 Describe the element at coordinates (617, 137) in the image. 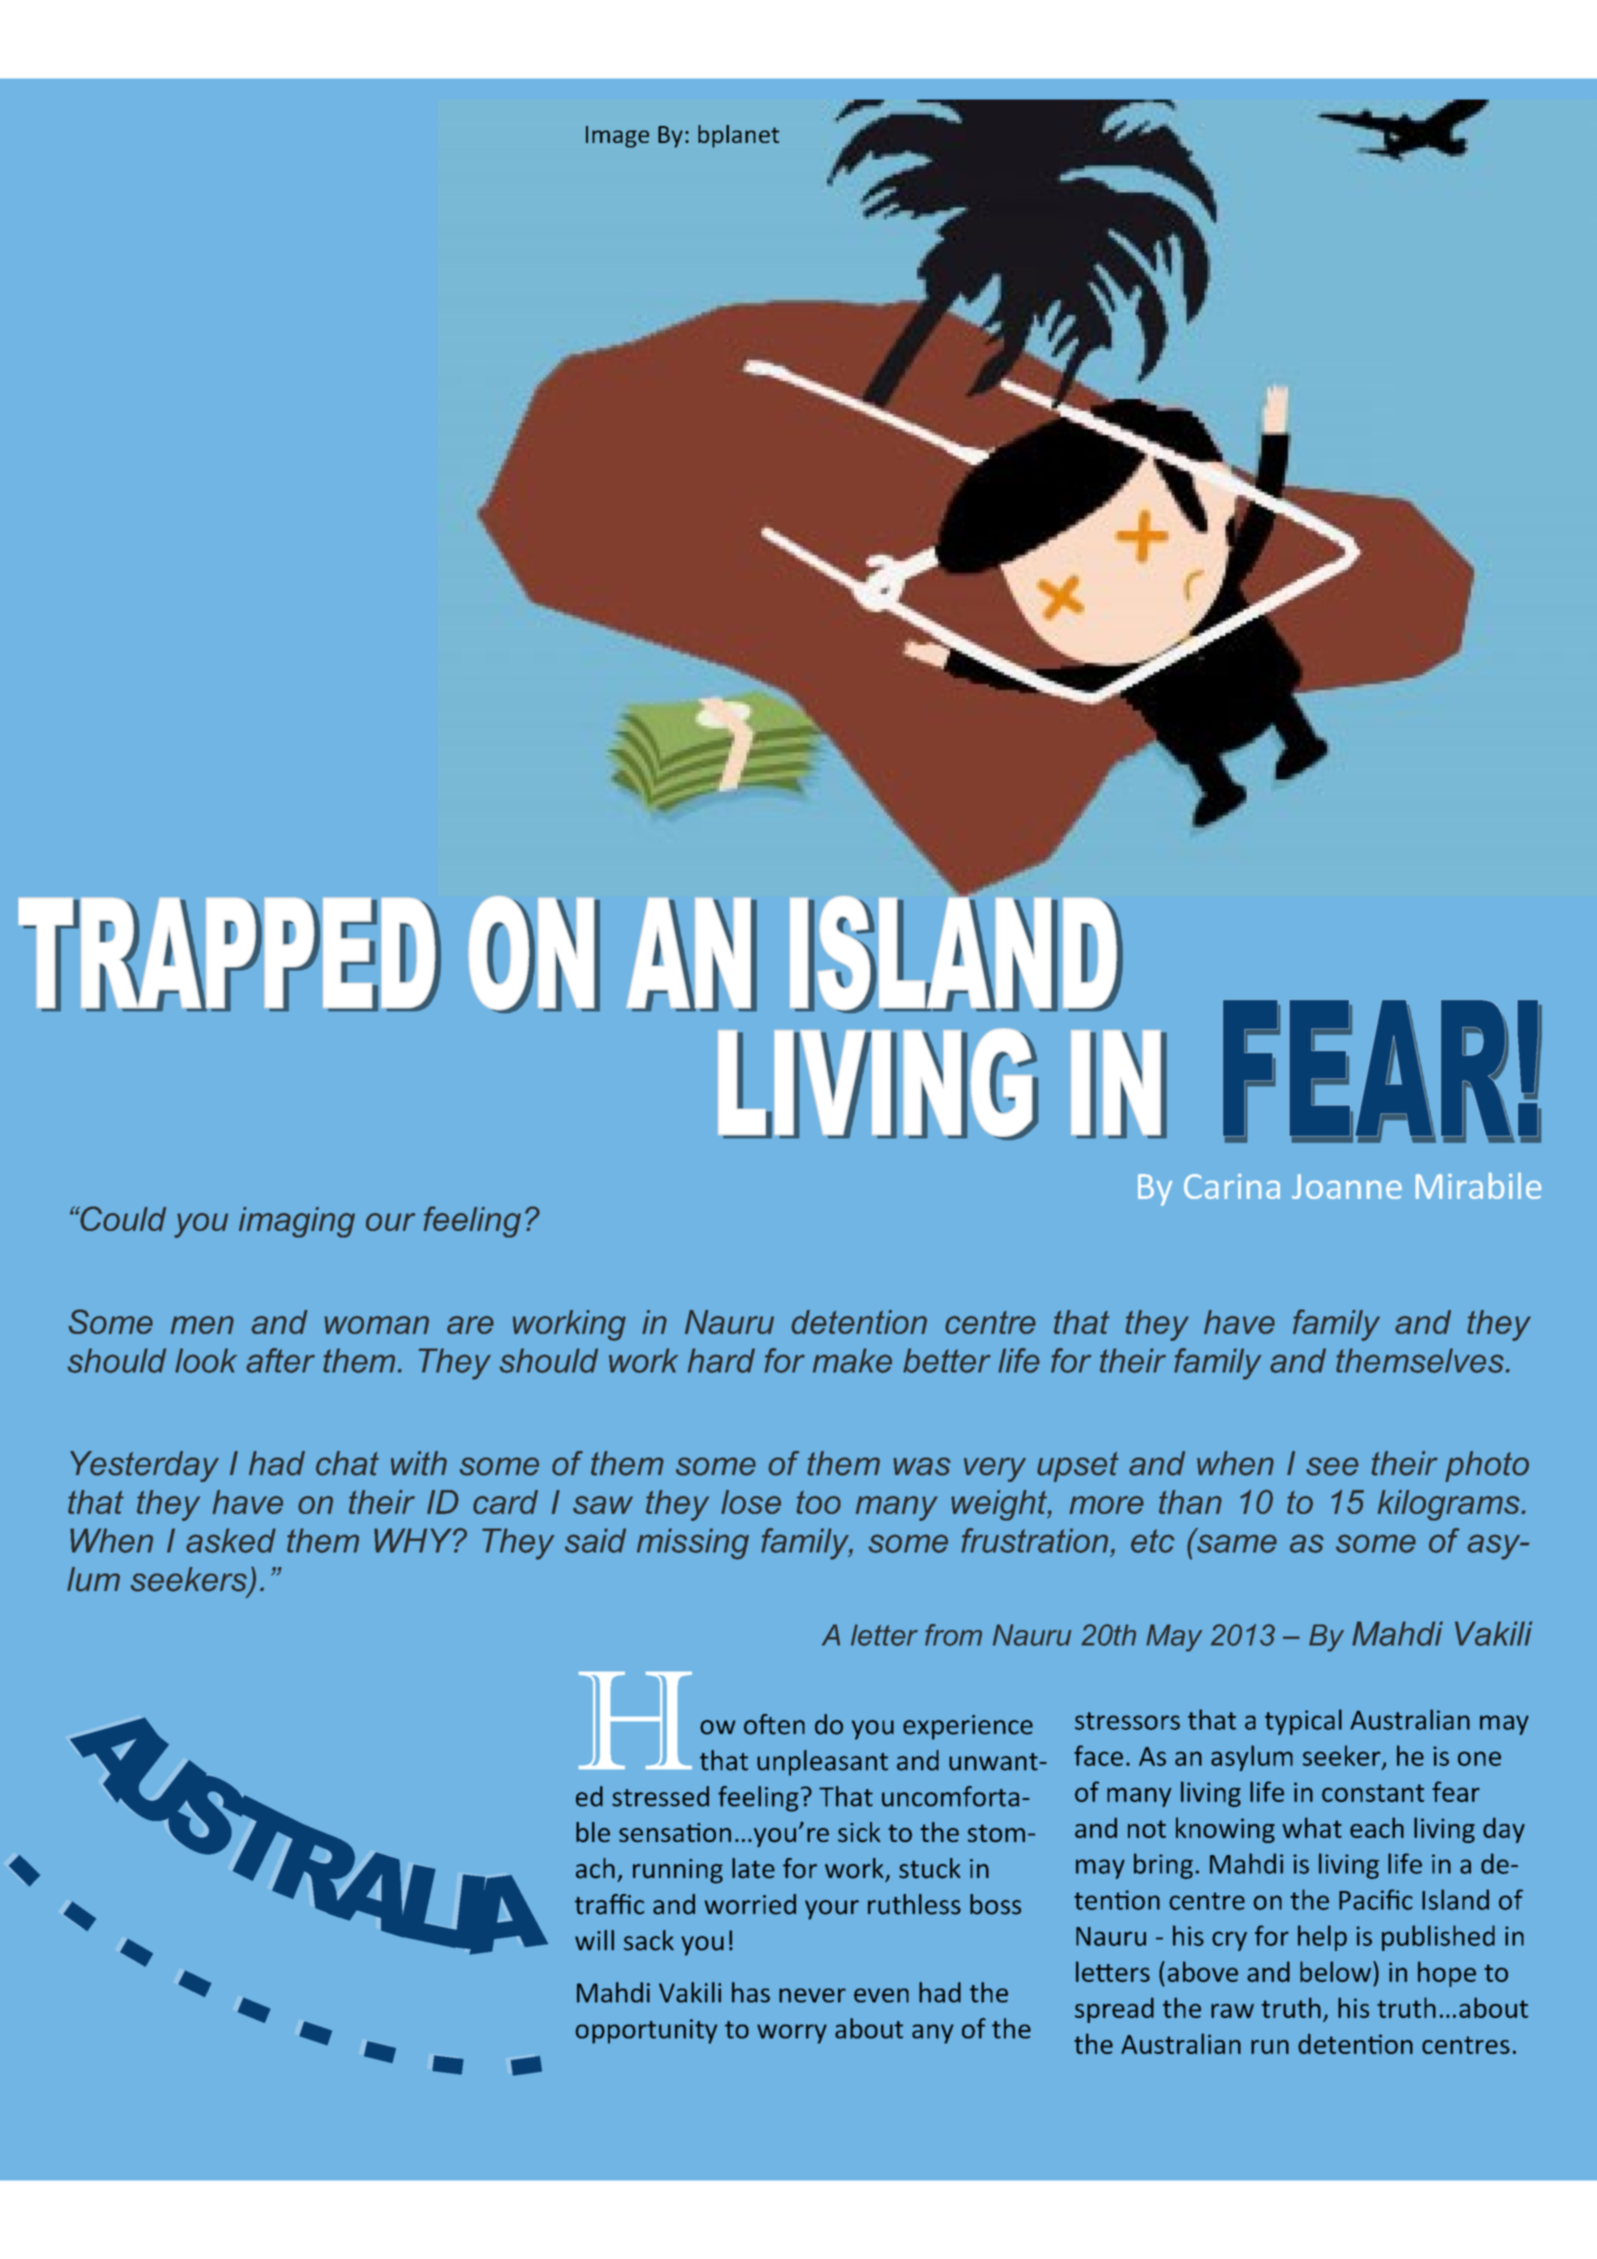

I see `Image` at that location.
